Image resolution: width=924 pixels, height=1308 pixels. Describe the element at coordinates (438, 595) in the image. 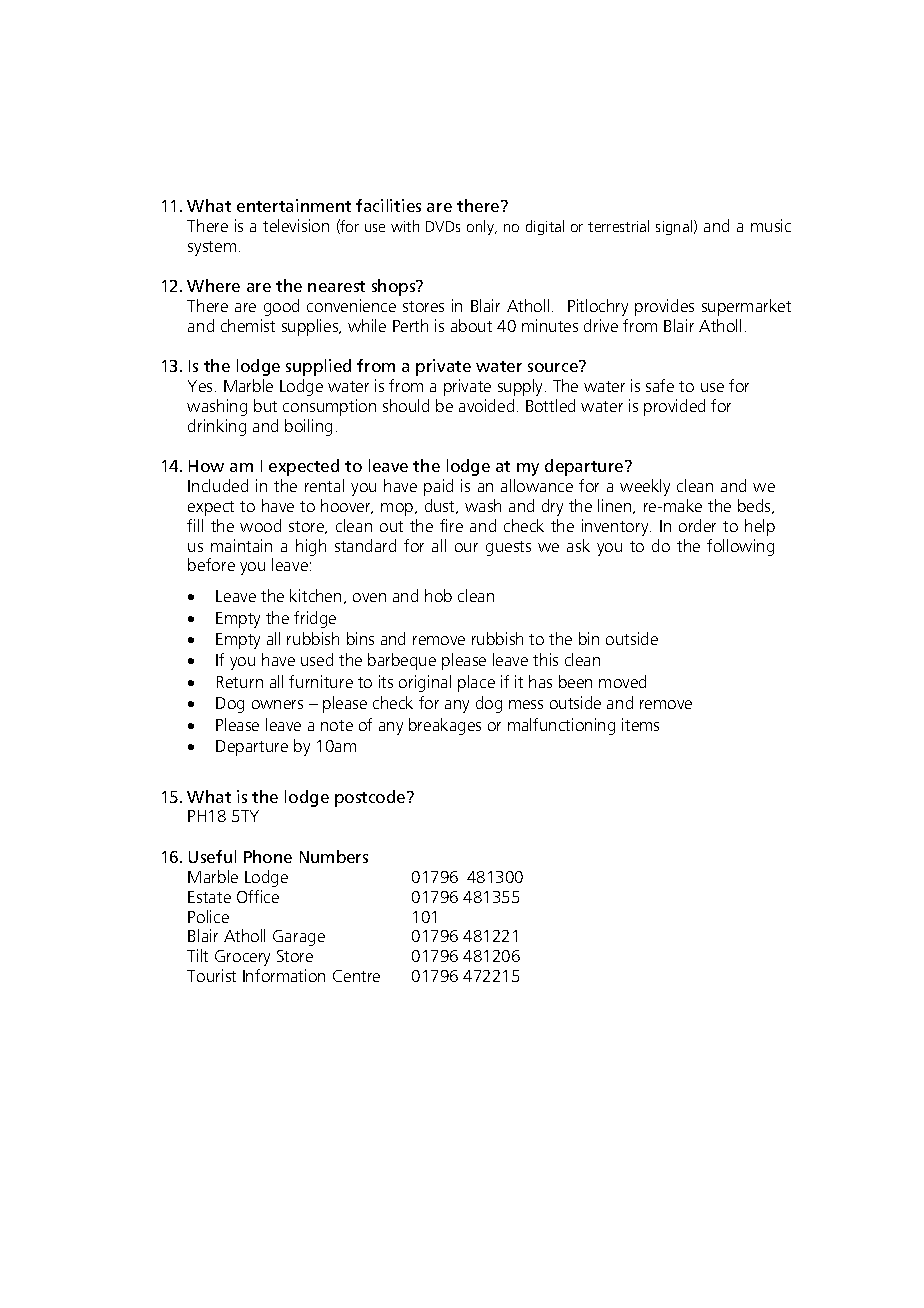

I see `hob` at that location.
